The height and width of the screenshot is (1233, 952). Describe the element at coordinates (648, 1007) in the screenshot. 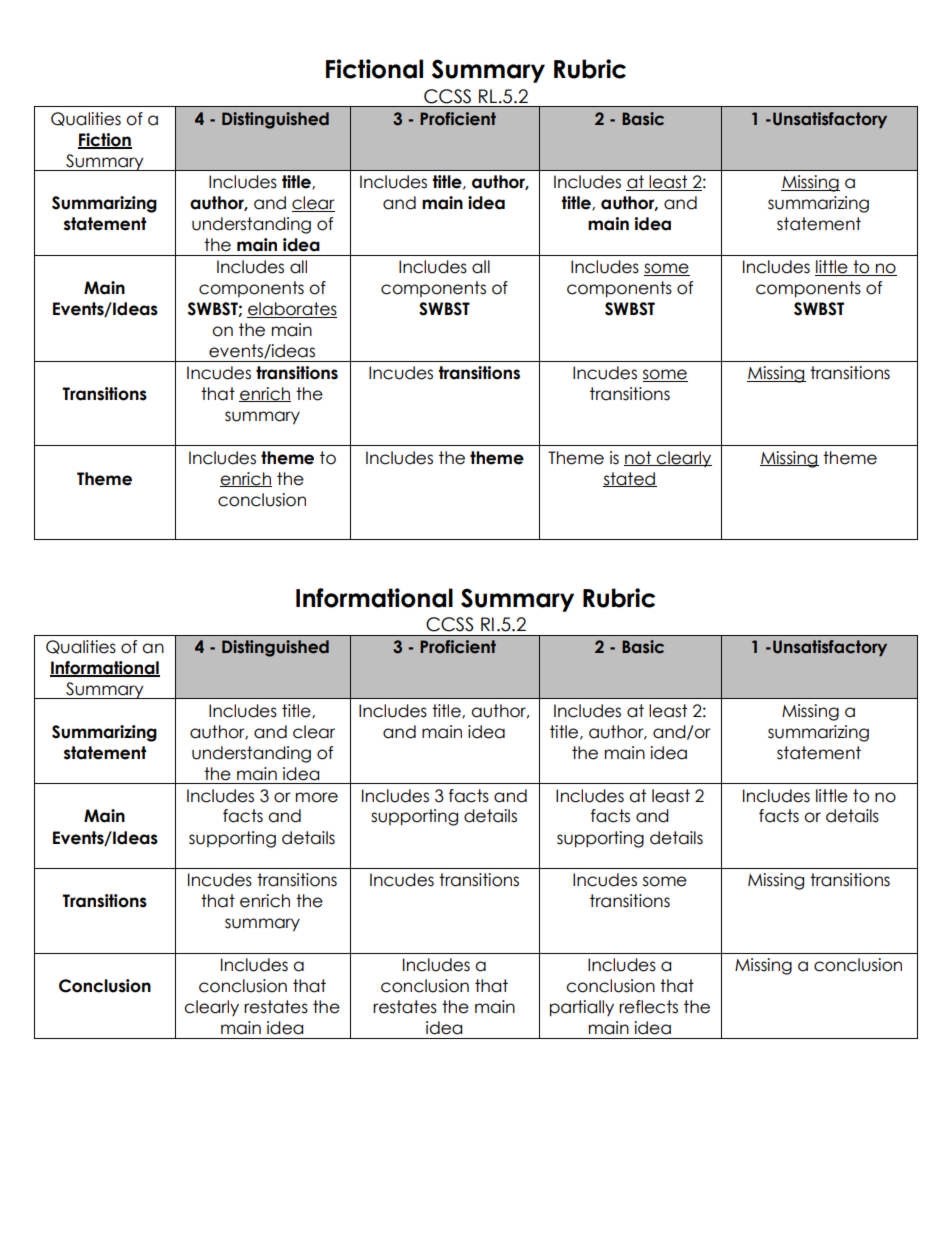

I see `reflects` at that location.
